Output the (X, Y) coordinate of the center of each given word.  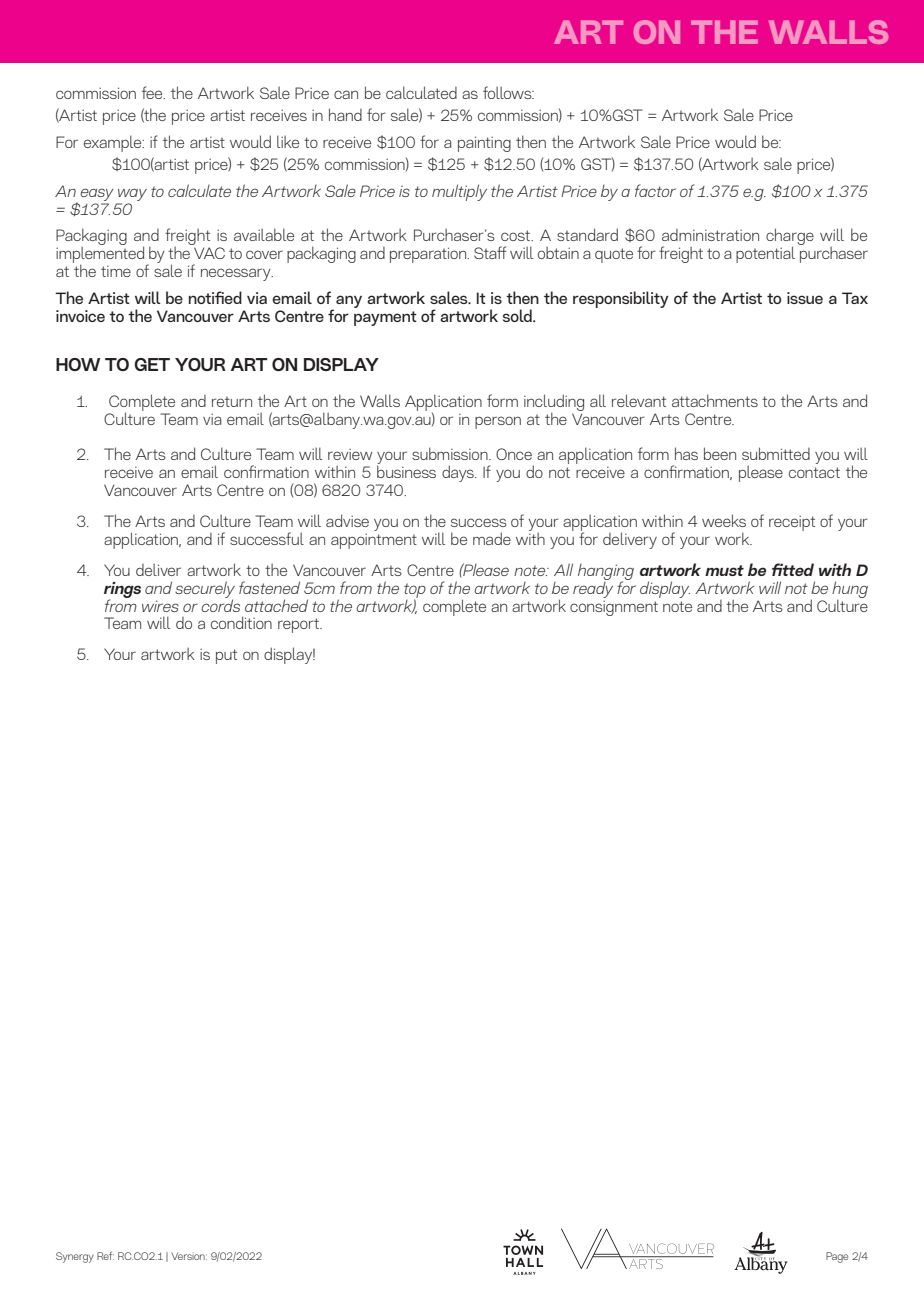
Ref (105, 1255)
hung (850, 590)
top (415, 591)
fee (153, 92)
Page (837, 1257)
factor (655, 190)
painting (484, 144)
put (226, 656)
